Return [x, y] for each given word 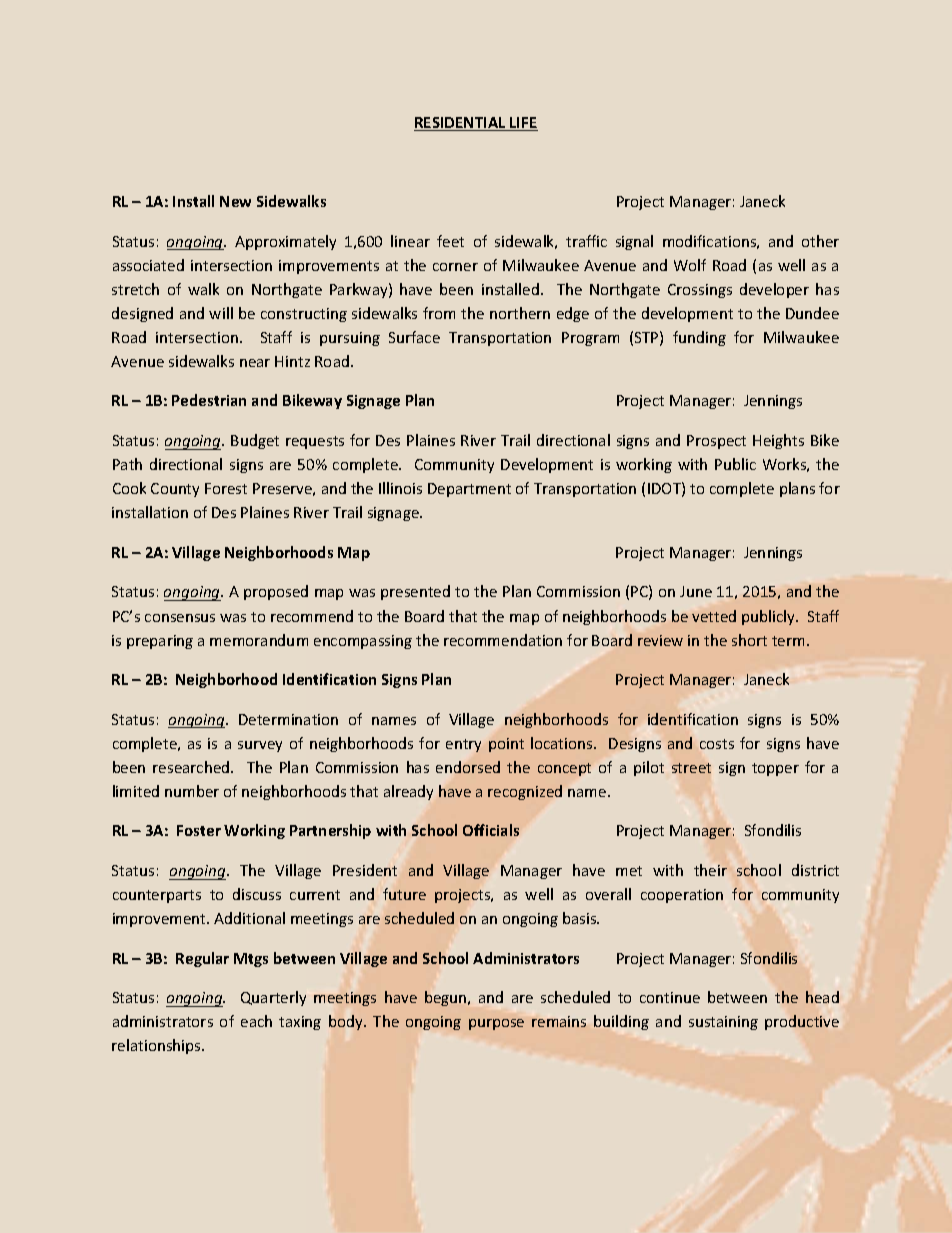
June [696, 591]
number [192, 791]
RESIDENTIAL [461, 124]
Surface [414, 337]
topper [775, 769]
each [256, 1021]
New [235, 201]
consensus [180, 618]
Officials [491, 830]
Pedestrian [209, 400]
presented [415, 592]
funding [699, 338]
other [820, 241]
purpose [496, 1024]
